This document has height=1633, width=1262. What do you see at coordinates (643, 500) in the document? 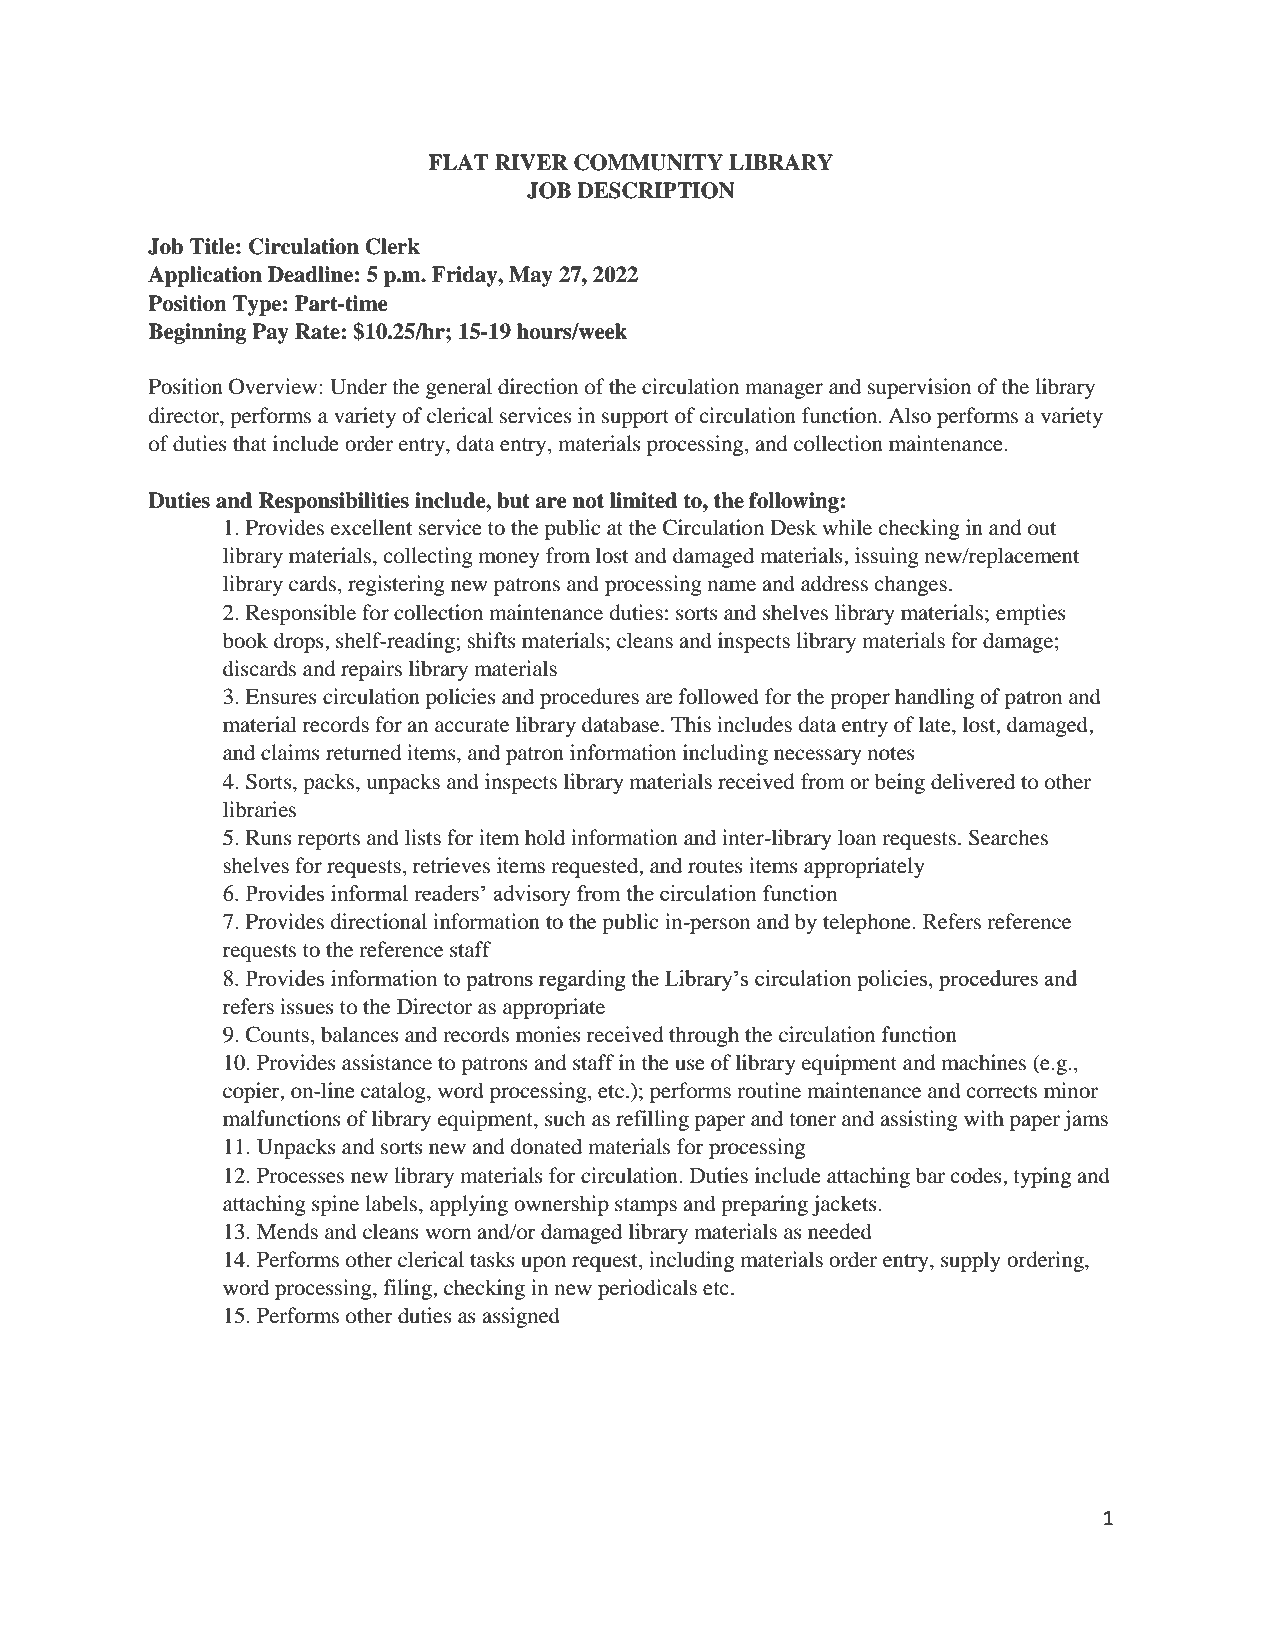
I see `limited` at bounding box center [643, 500].
